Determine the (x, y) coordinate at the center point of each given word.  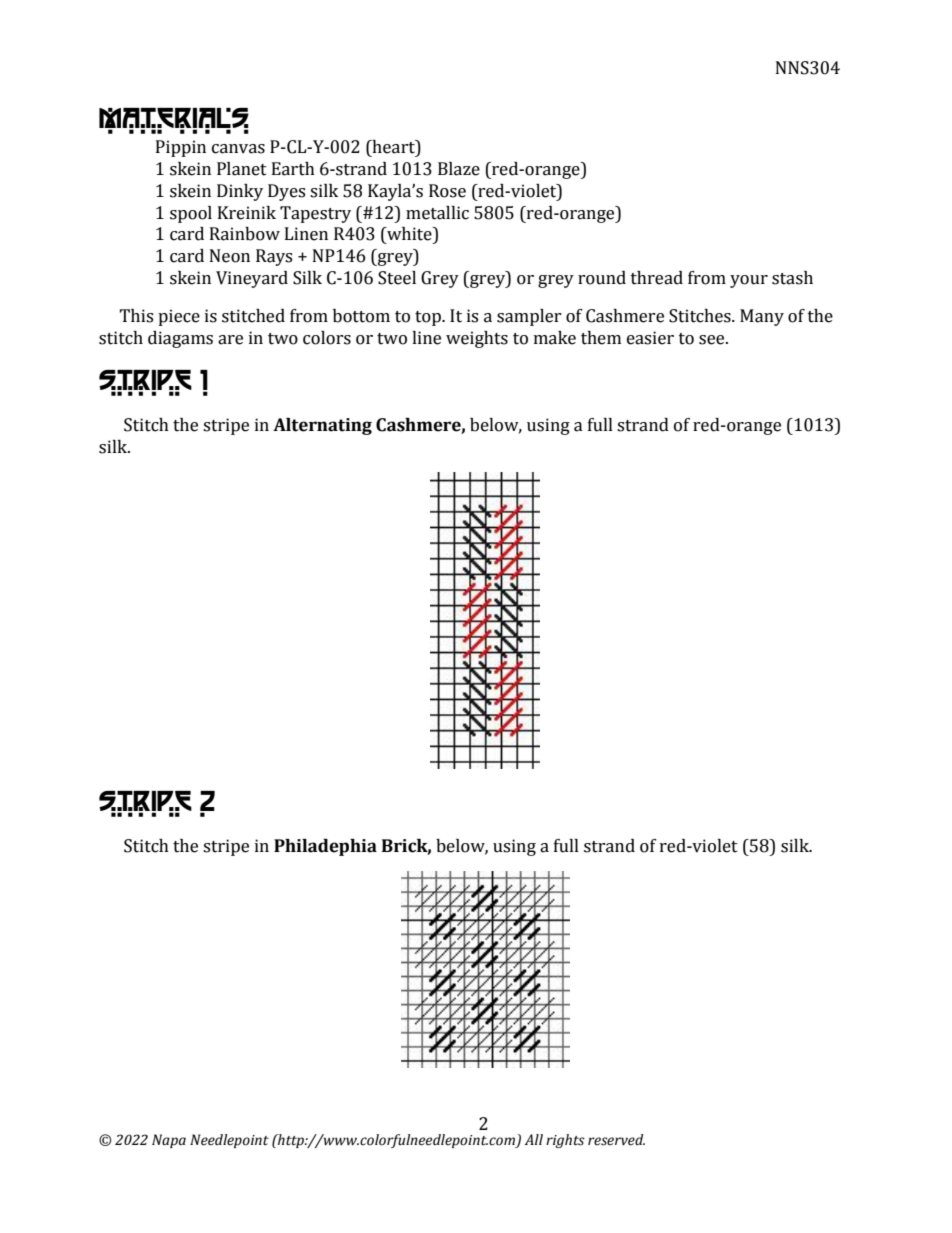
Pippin (181, 148)
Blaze (459, 169)
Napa (169, 1141)
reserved (616, 1140)
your (749, 281)
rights (565, 1141)
